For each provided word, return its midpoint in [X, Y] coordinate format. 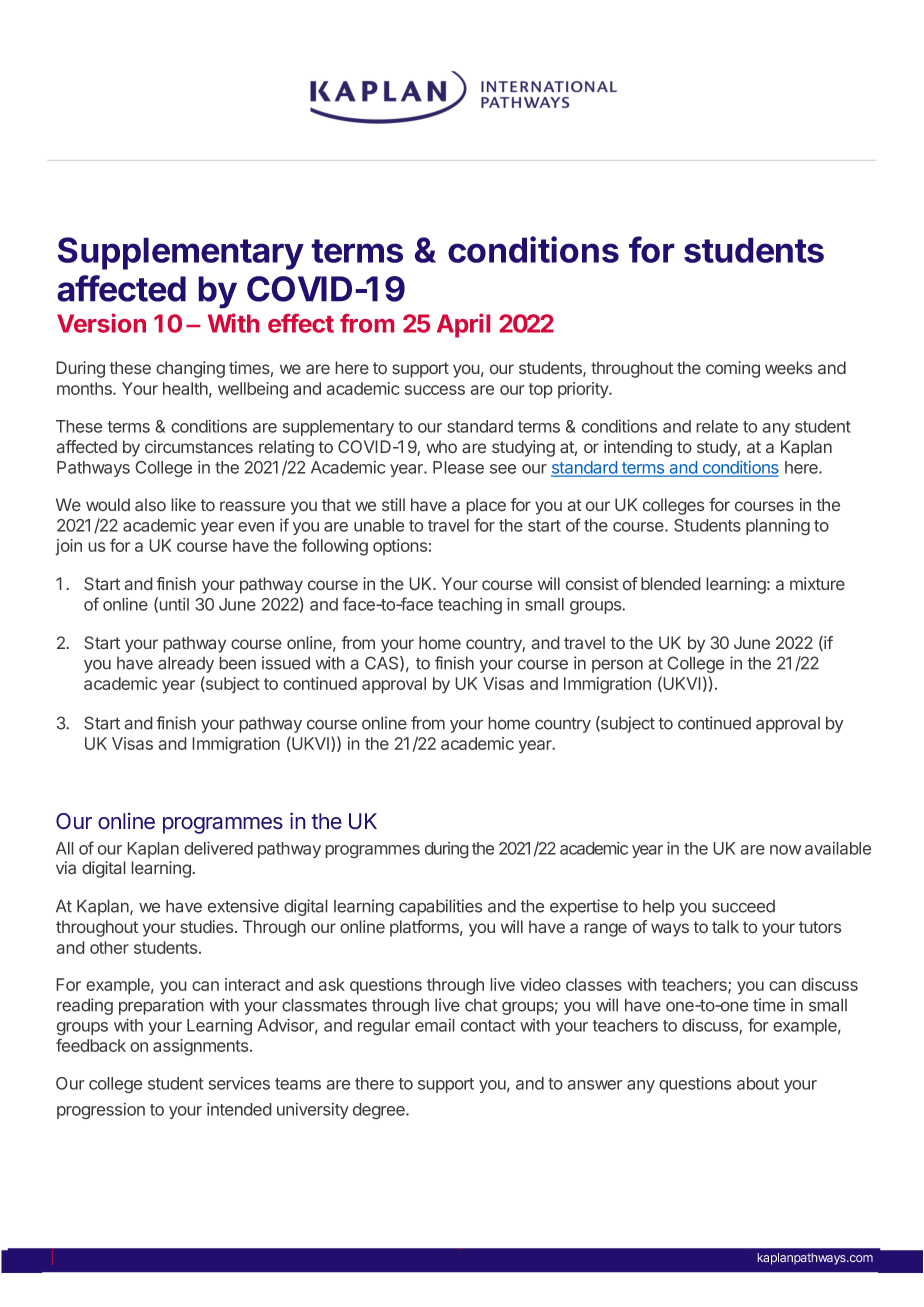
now [785, 850]
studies [208, 927]
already [186, 664]
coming [733, 369]
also [150, 505]
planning [778, 527]
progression [101, 1111]
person [617, 666]
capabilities [441, 907]
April [463, 325]
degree [380, 1111]
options [400, 547]
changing [190, 369]
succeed [743, 906]
